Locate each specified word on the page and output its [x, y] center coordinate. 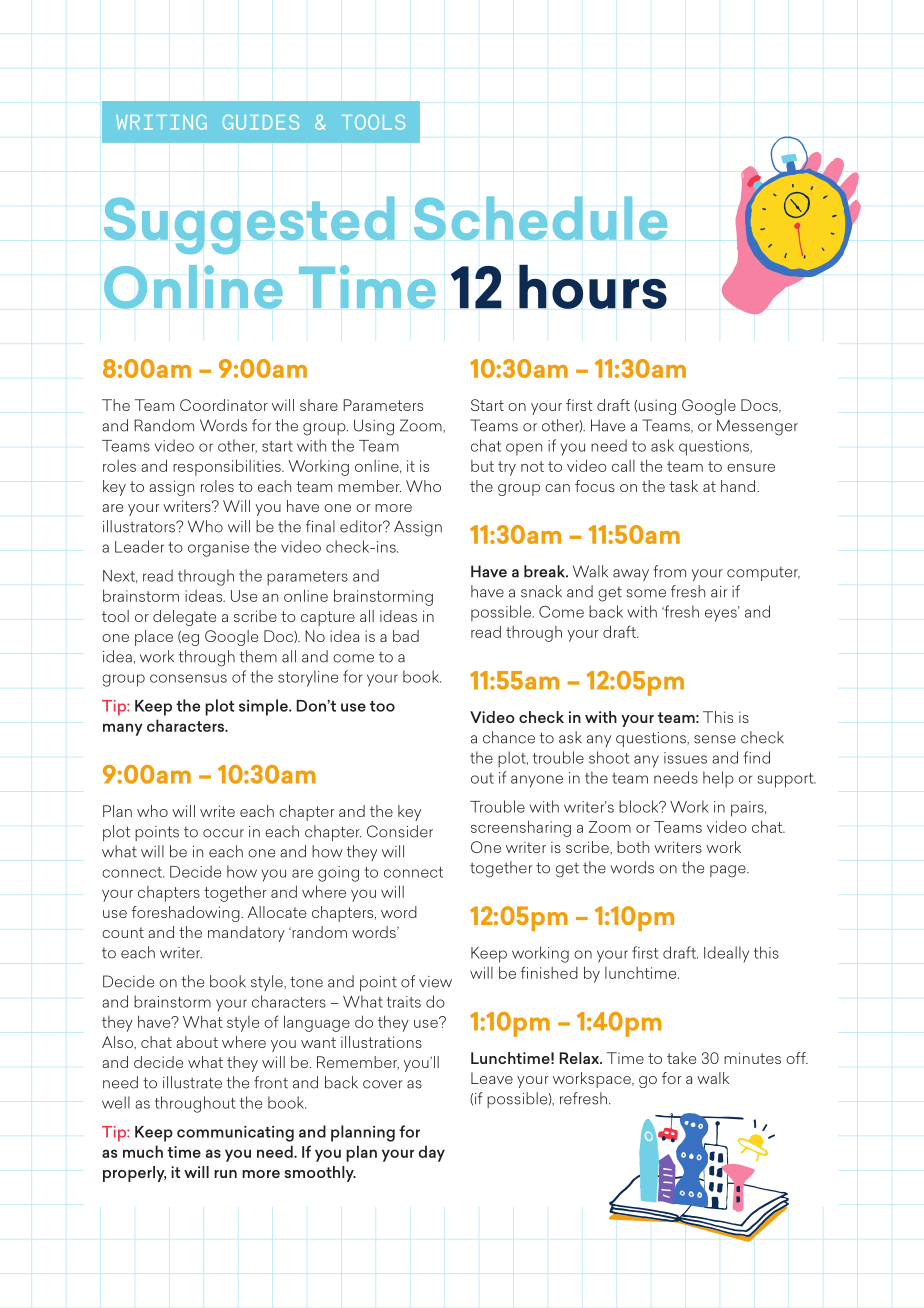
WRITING [161, 122]
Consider [400, 831]
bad [406, 636]
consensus [188, 678]
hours [593, 287]
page [729, 871]
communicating [235, 1134]
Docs [760, 406]
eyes [722, 614]
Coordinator [224, 405]
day [432, 1153]
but [482, 466]
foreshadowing [187, 914]
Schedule [540, 218]
